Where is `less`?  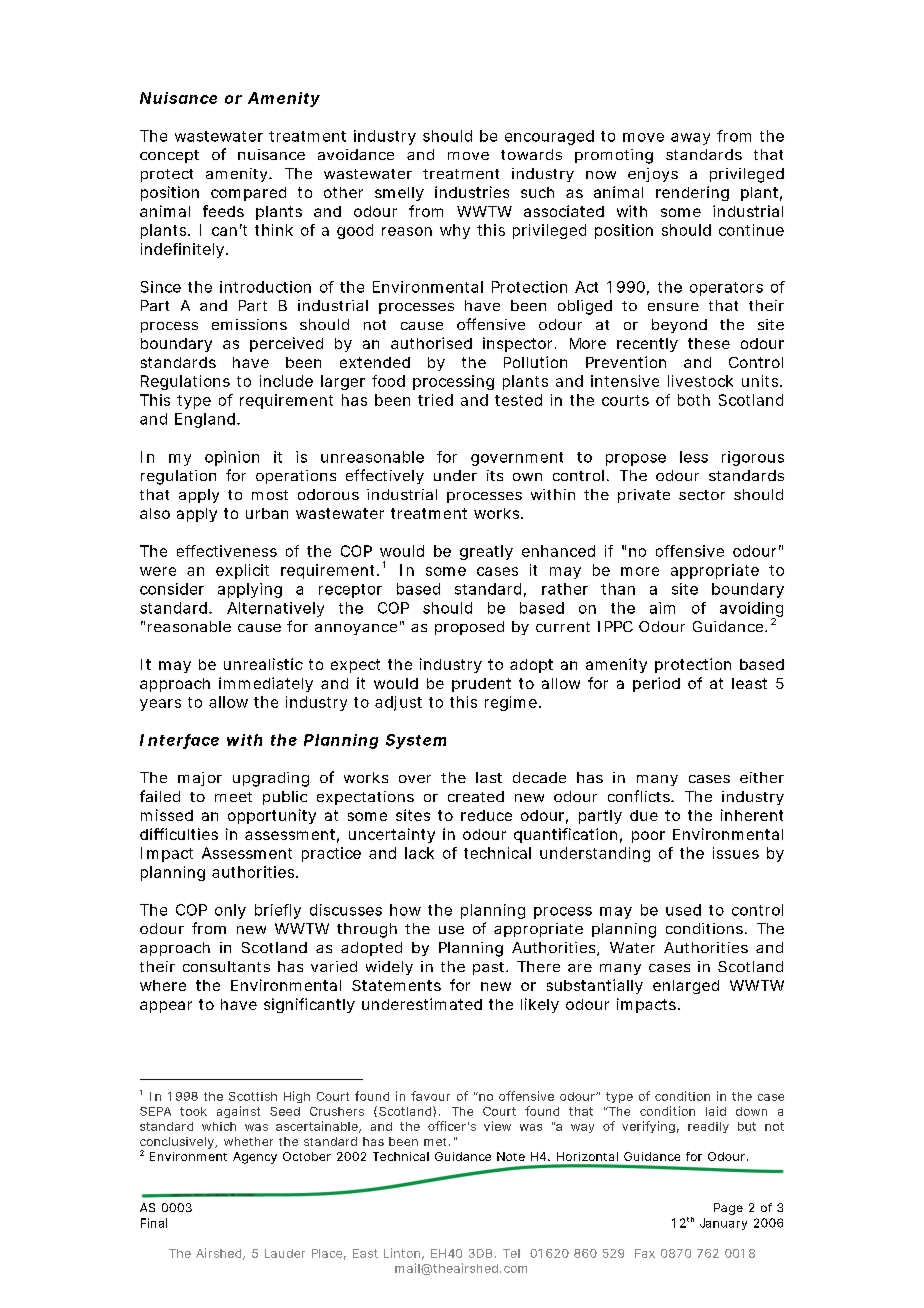
less is located at coordinates (694, 457).
